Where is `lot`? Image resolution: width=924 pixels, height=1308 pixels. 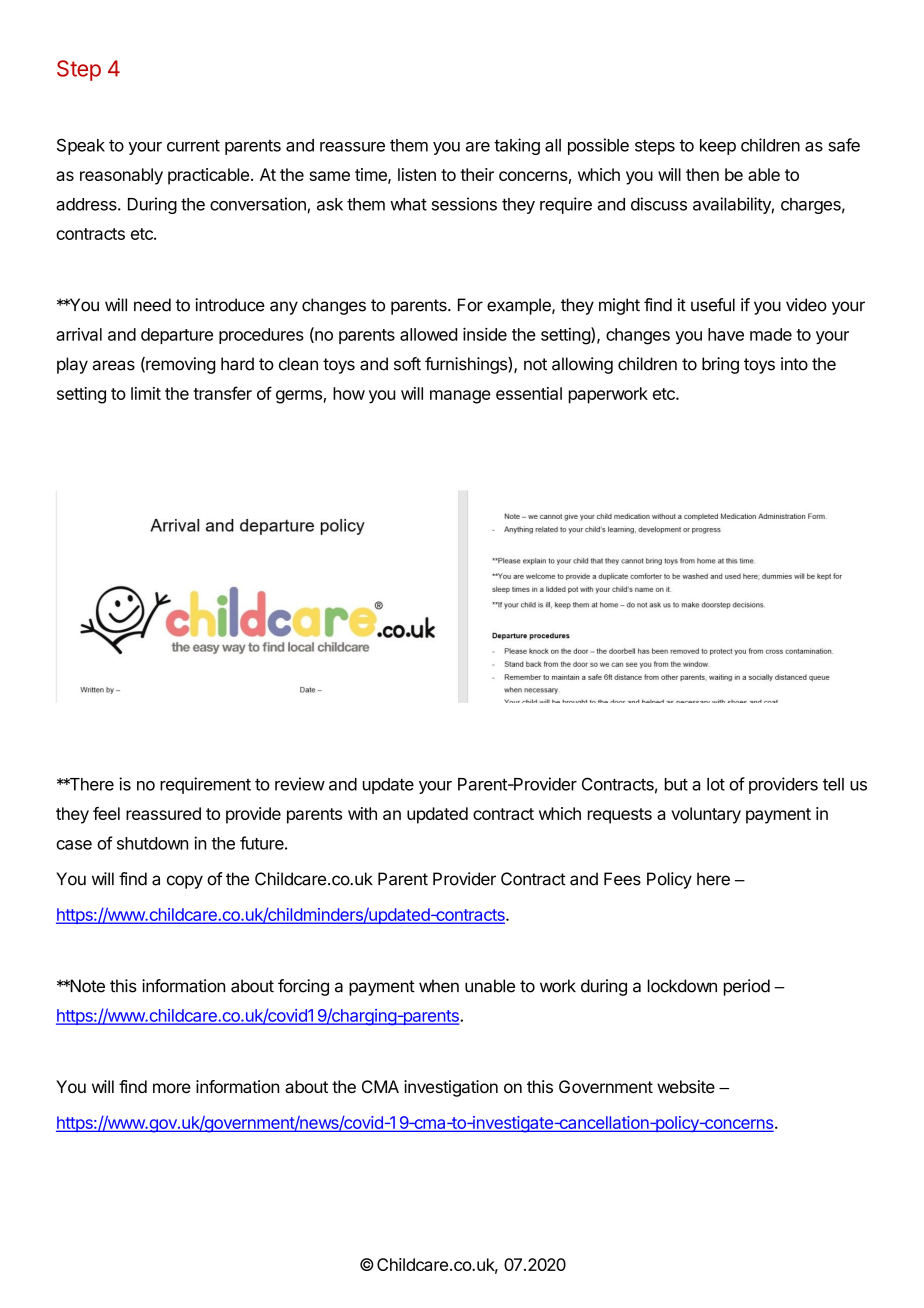
lot is located at coordinates (716, 784).
